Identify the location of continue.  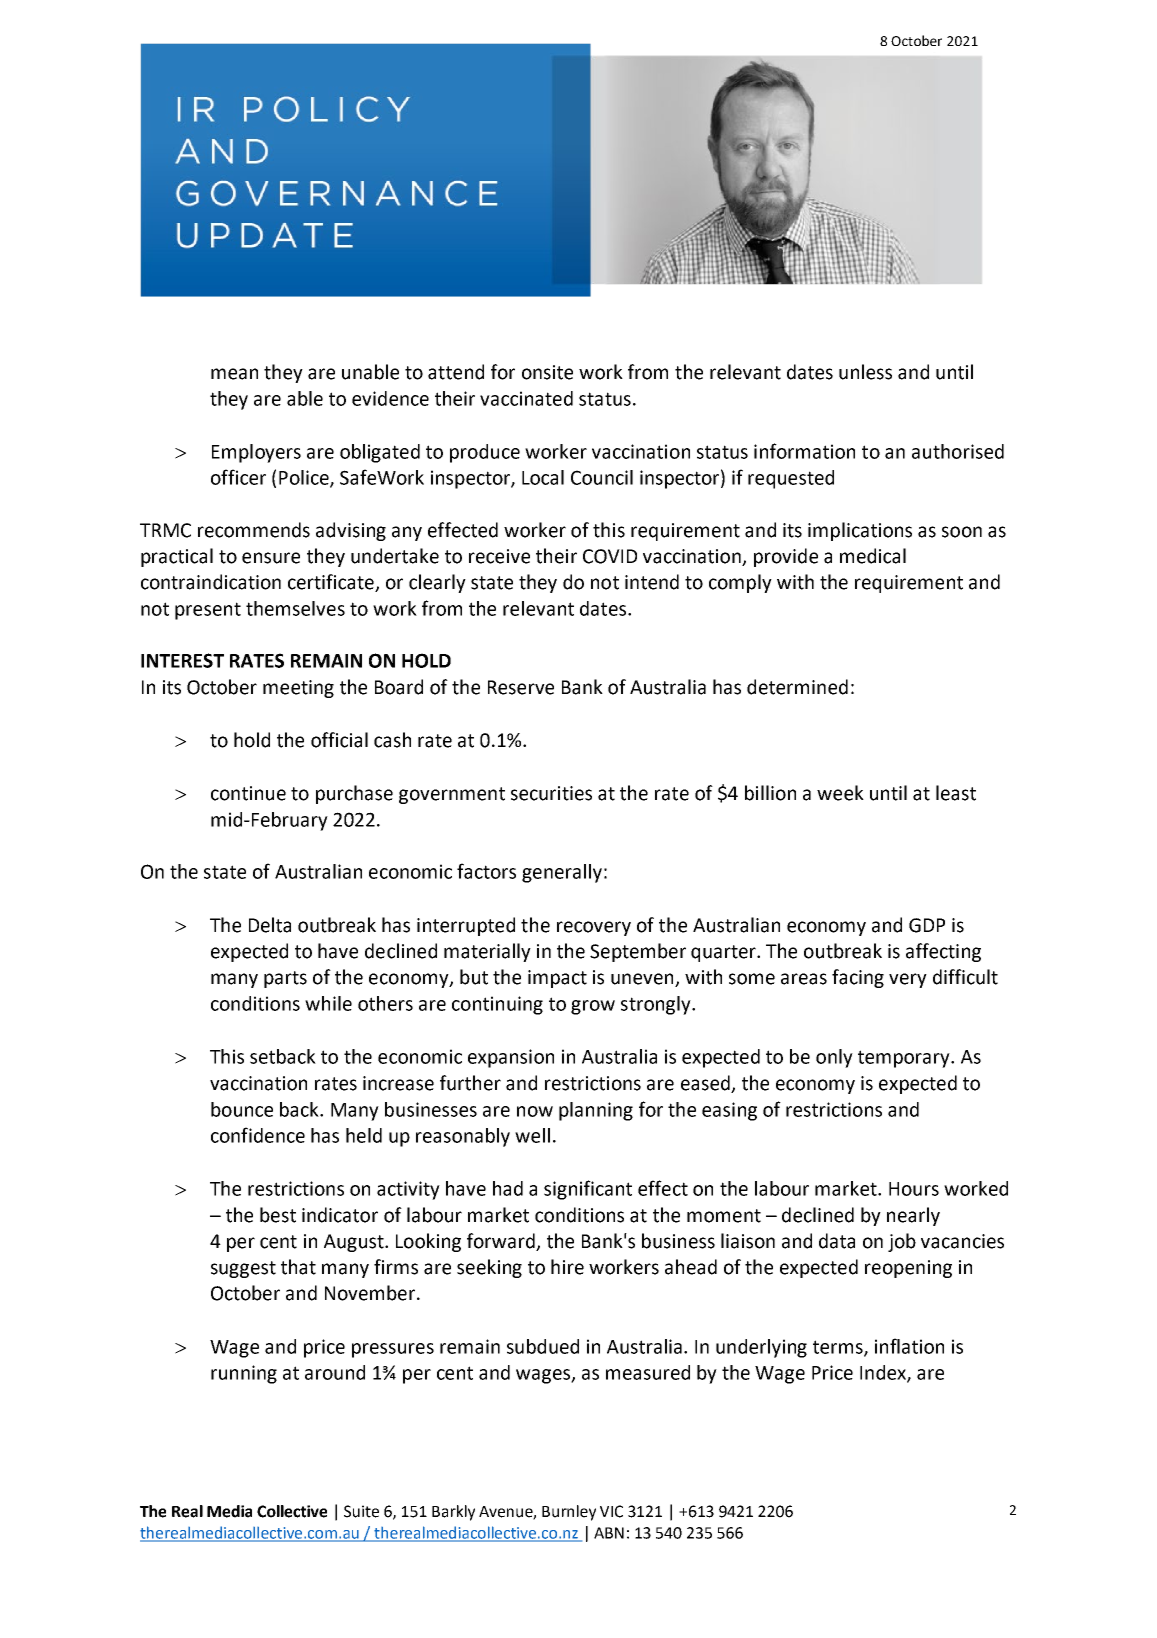
(248, 793).
